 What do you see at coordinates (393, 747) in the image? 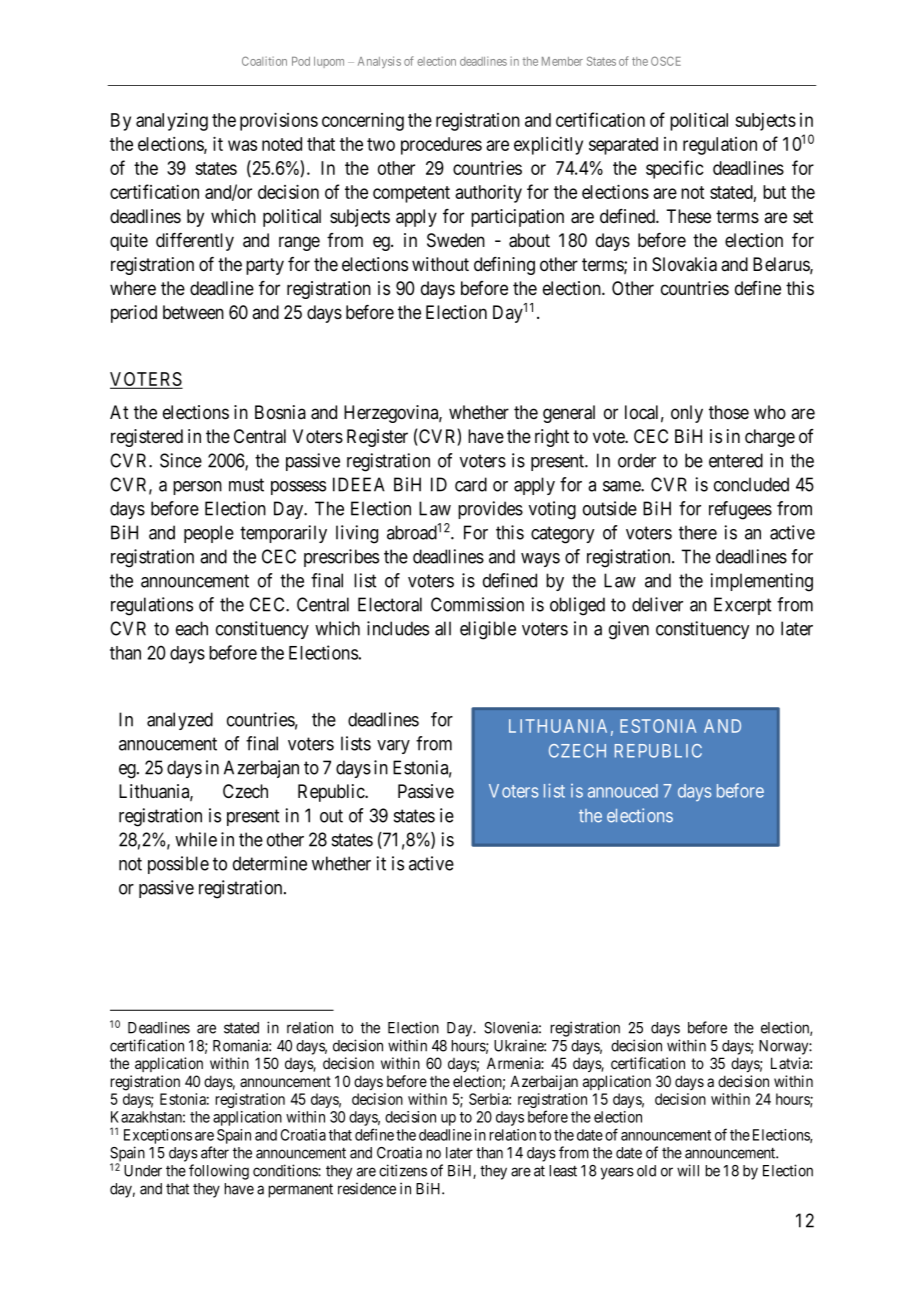
I see `vary` at bounding box center [393, 747].
